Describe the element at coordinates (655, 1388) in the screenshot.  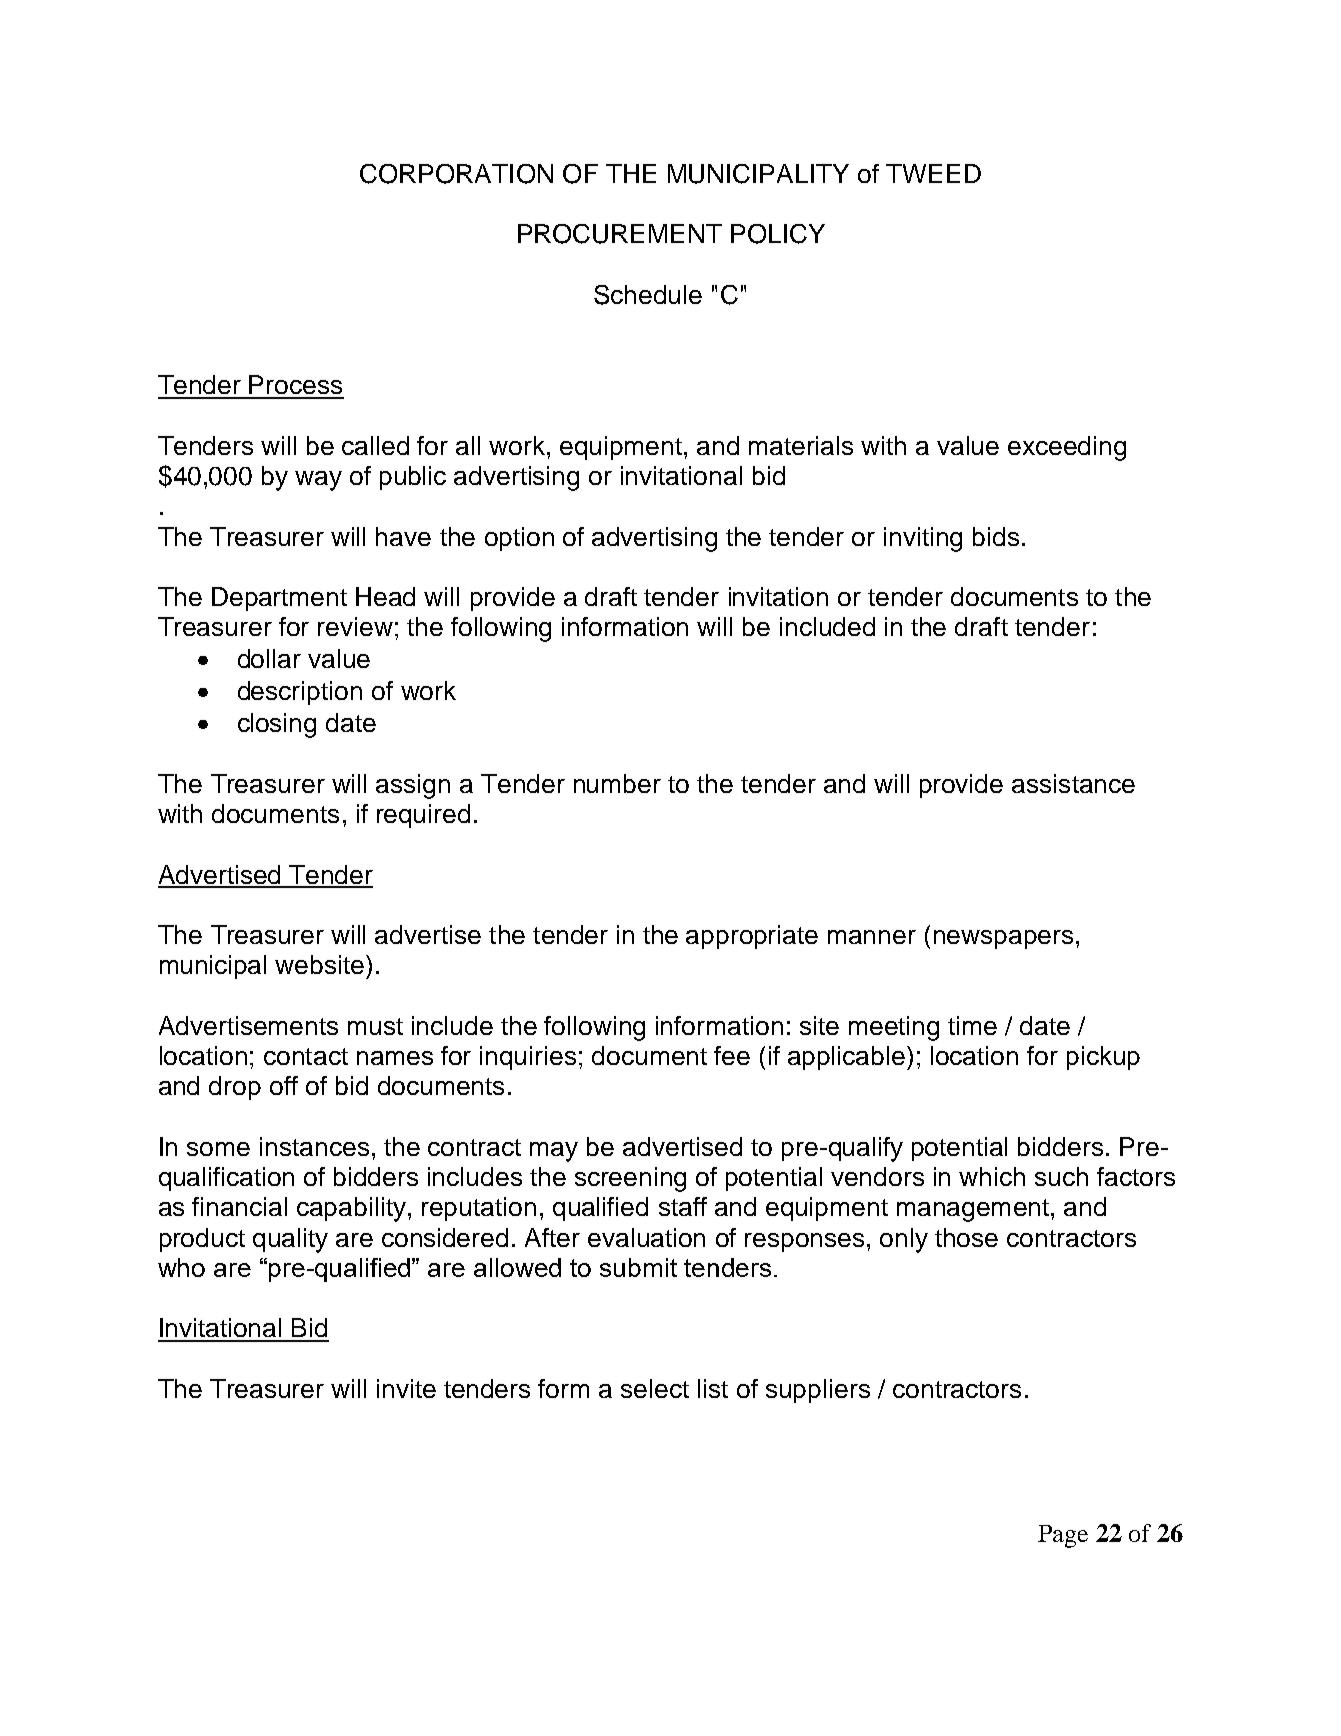
I see `select` at that location.
